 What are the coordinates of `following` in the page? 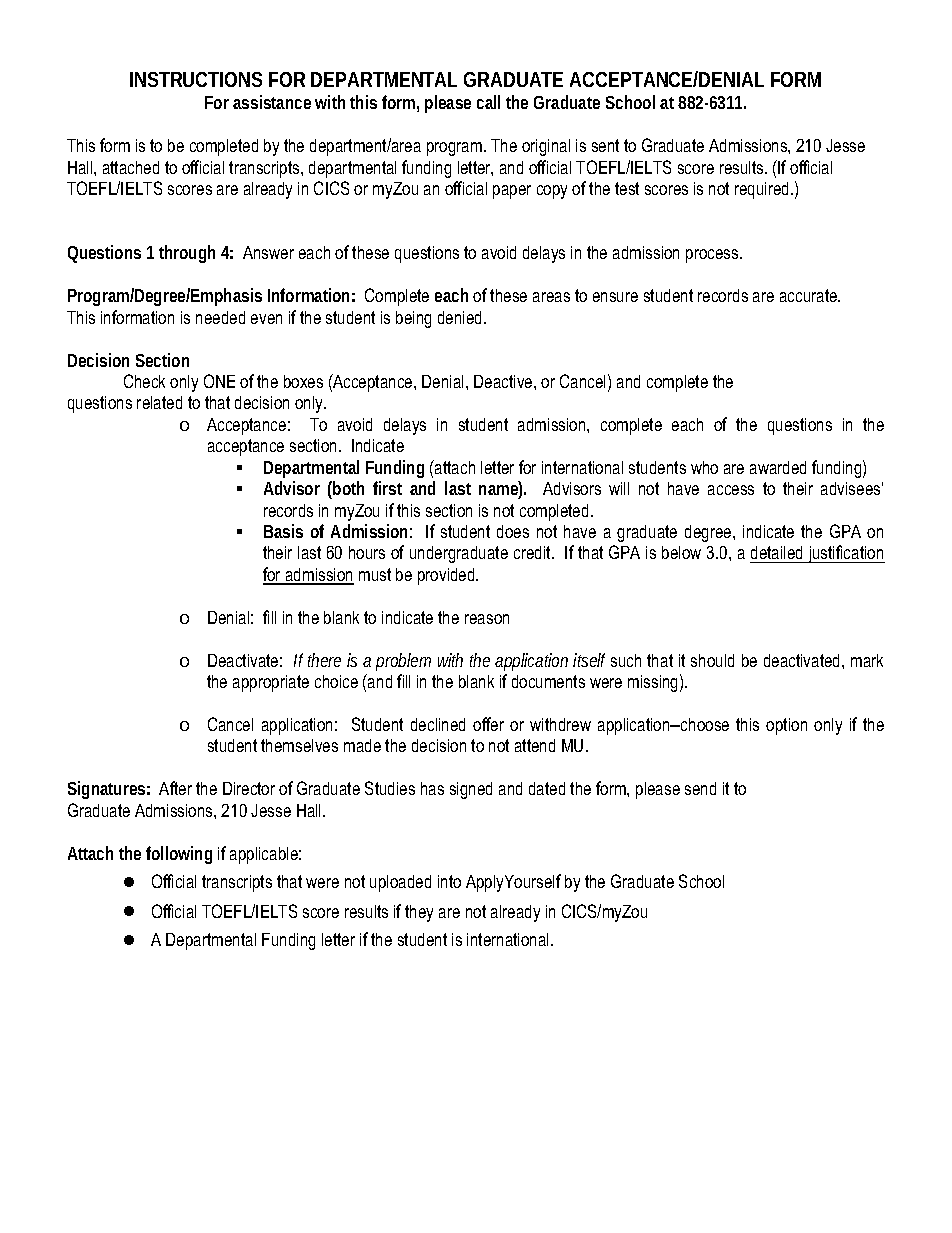 It's located at (179, 855).
